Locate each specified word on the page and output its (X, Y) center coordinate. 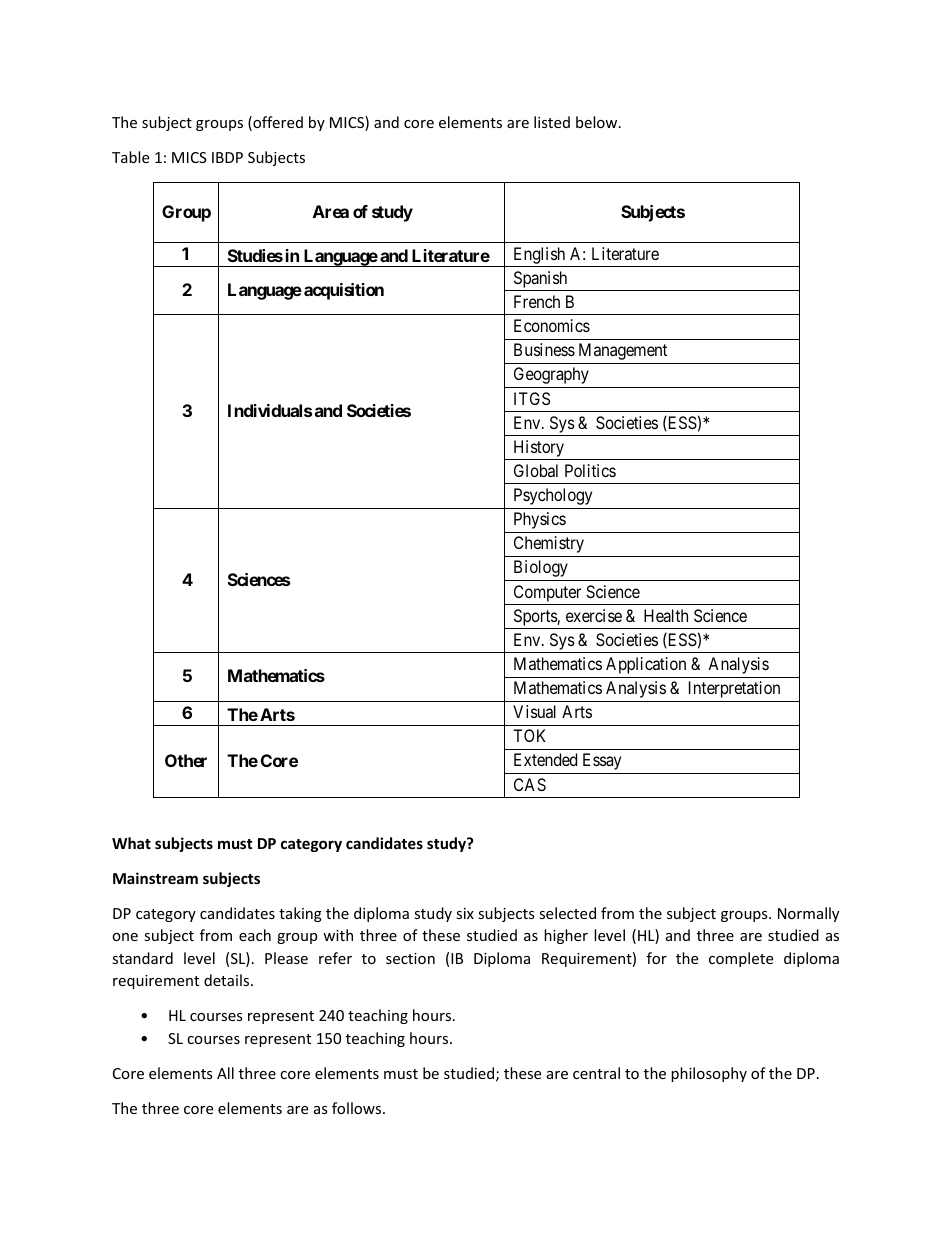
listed (552, 122)
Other (186, 760)
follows (358, 1108)
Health (666, 615)
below (598, 122)
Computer (547, 593)
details (228, 980)
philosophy (709, 1074)
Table (130, 157)
